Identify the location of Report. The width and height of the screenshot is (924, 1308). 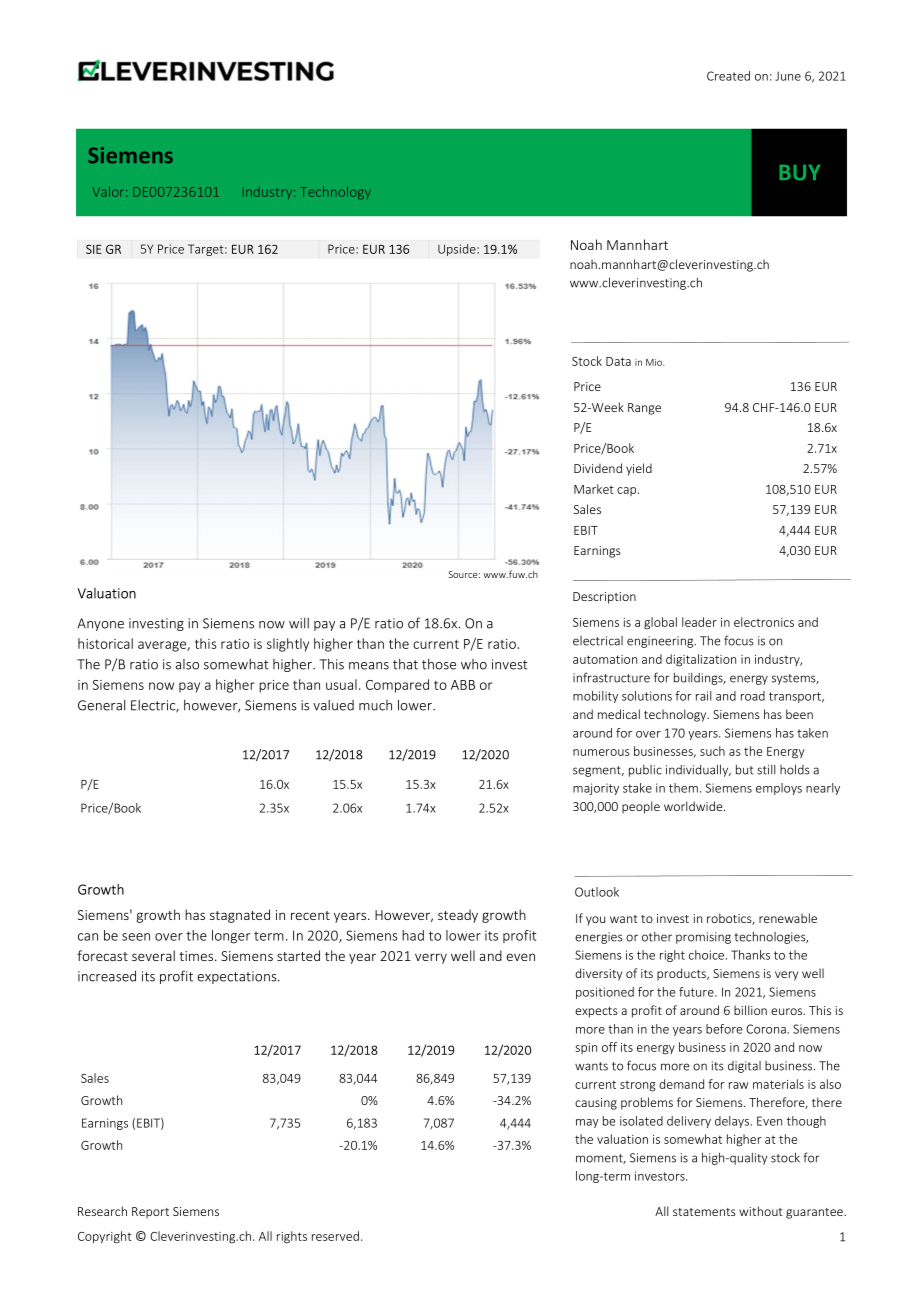
(150, 1213).
